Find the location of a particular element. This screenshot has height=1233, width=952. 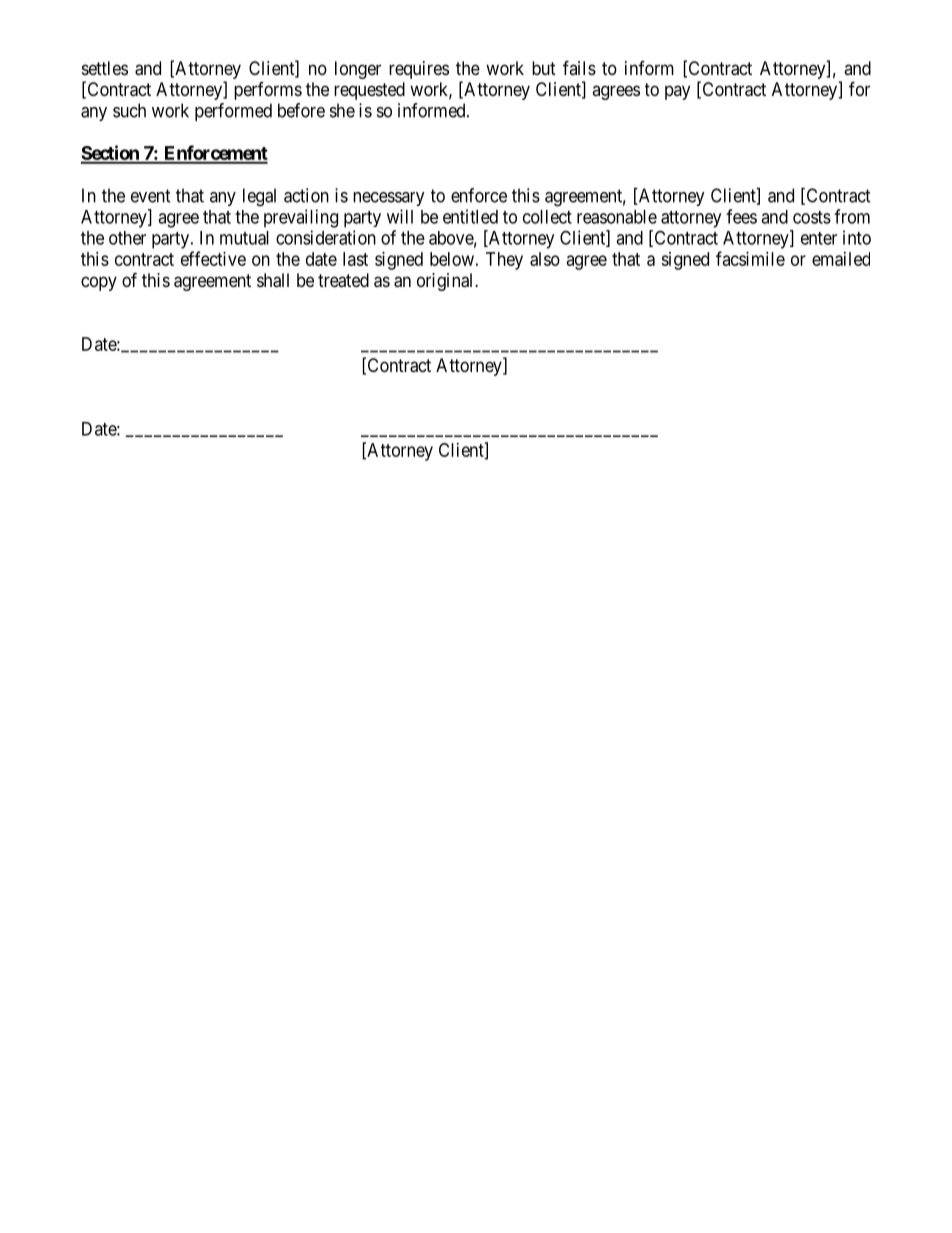

facsimile is located at coordinates (750, 258).
